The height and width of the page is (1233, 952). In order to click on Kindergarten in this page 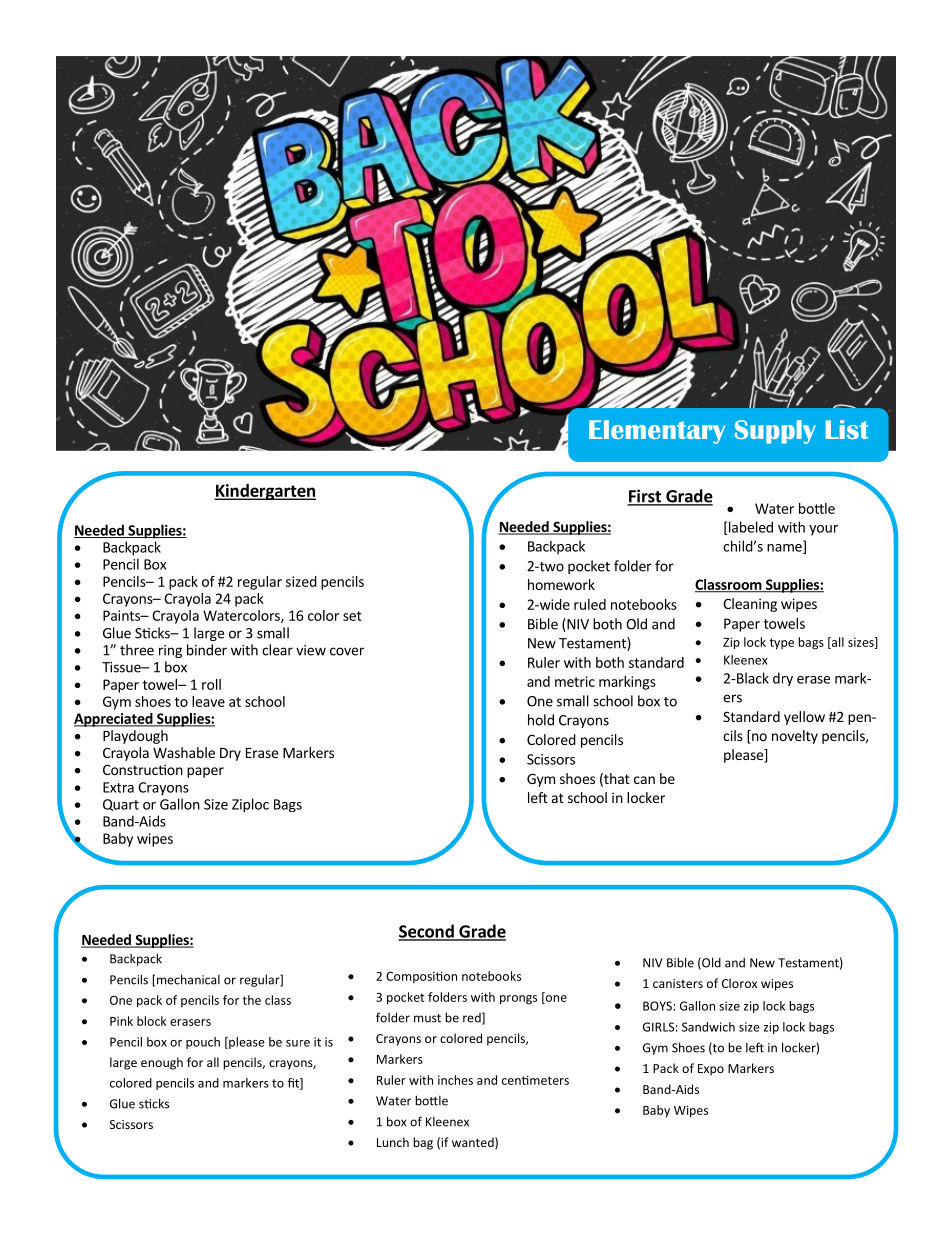, I will do `click(265, 492)`.
